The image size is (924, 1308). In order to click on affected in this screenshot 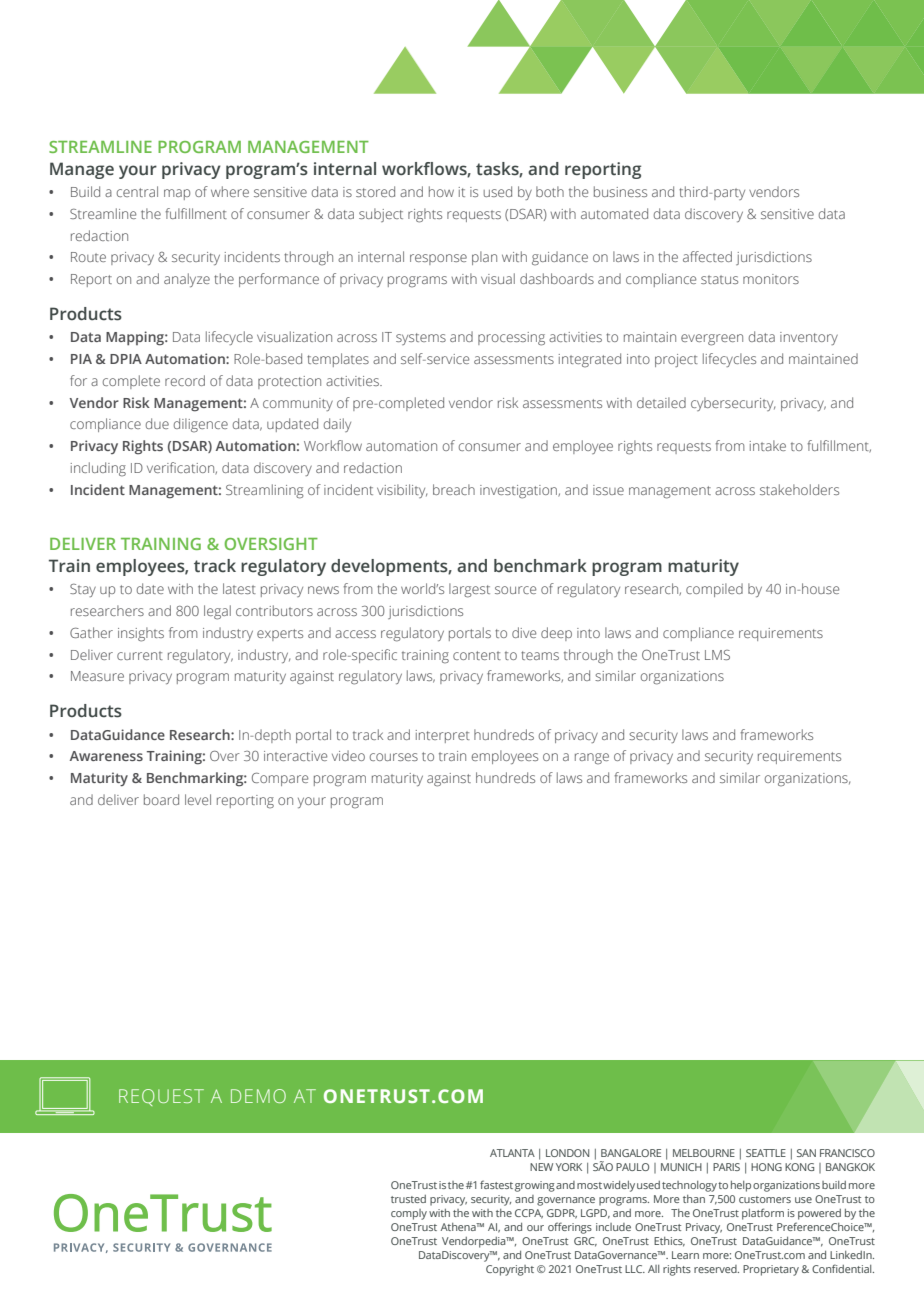, I will do `click(707, 256)`.
